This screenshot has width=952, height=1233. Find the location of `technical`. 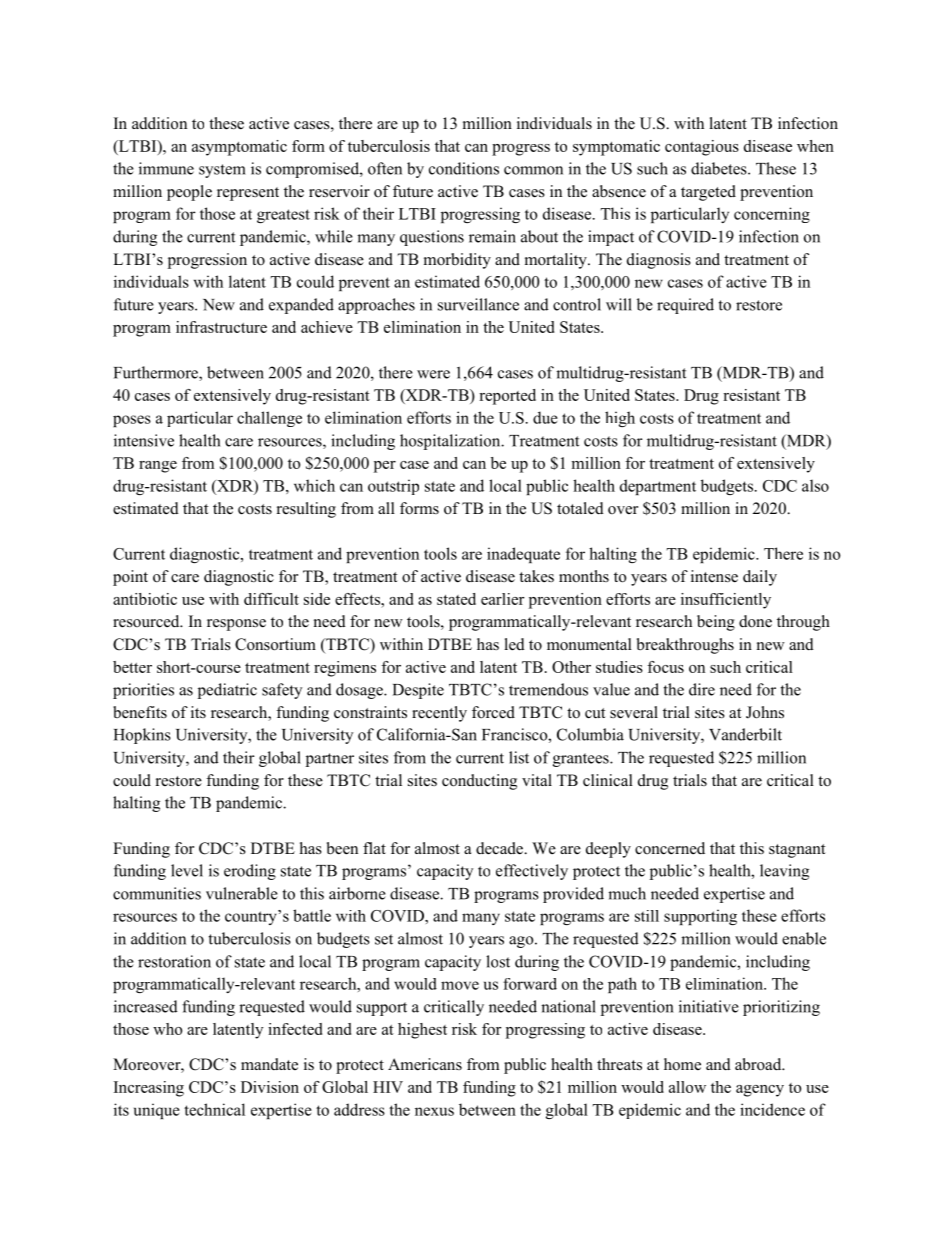

technical is located at coordinates (214, 1109).
